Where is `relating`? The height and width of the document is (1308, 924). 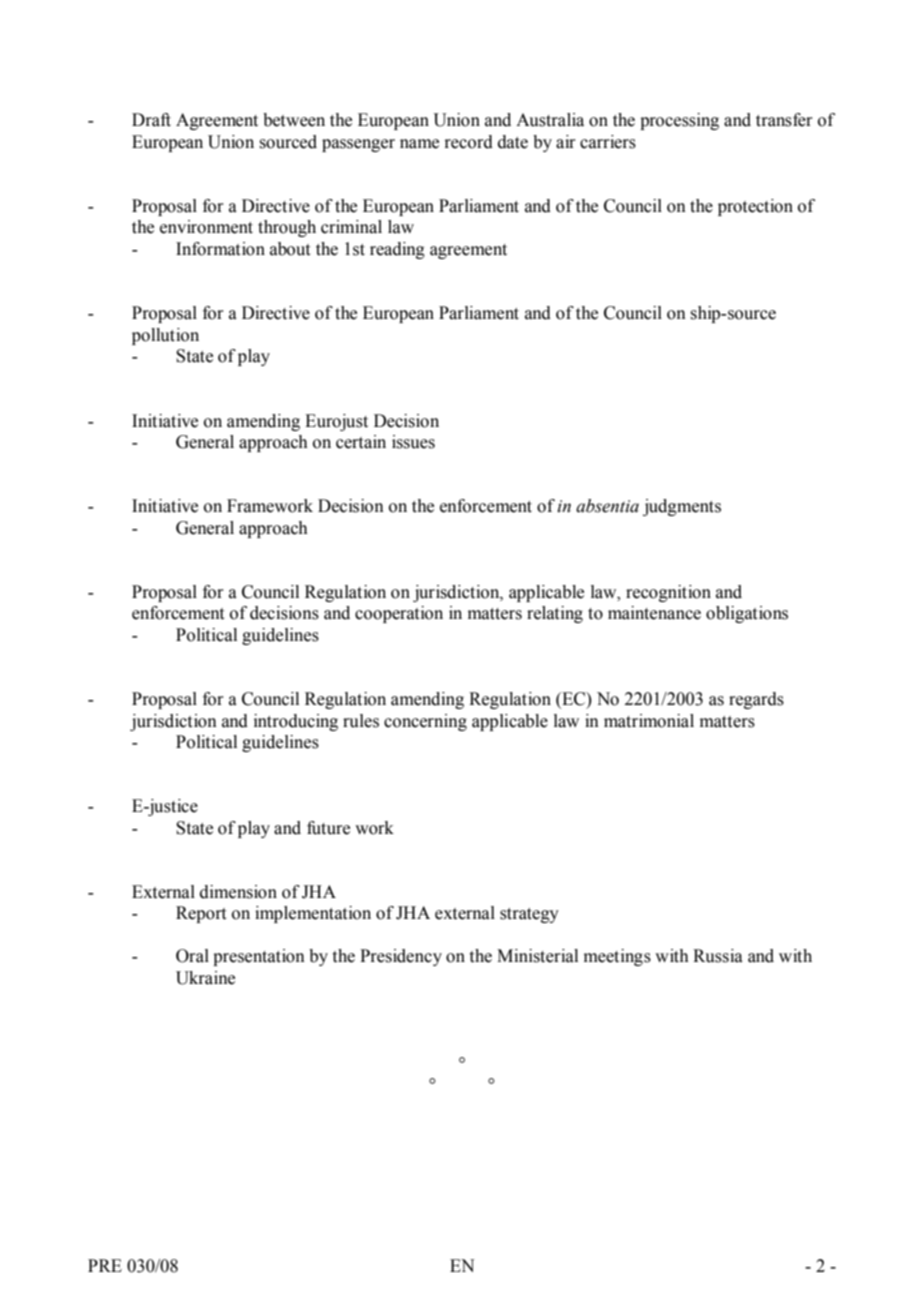
relating is located at coordinates (555, 614).
